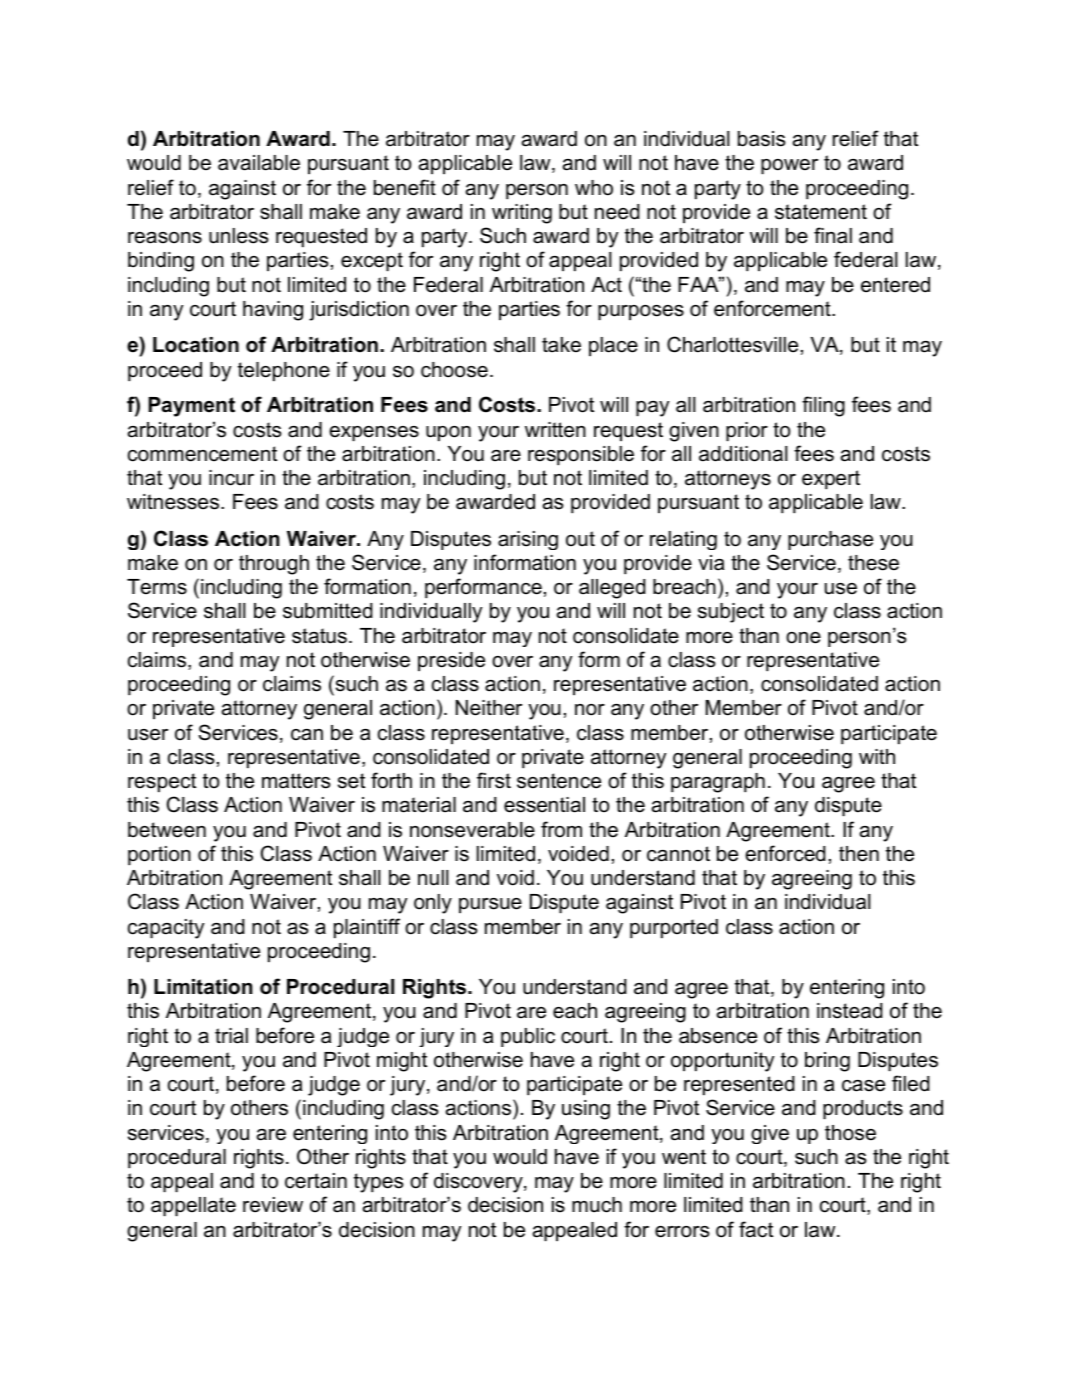 The width and height of the document is (1076, 1392). Describe the element at coordinates (522, 214) in the document. I see `writing` at that location.
